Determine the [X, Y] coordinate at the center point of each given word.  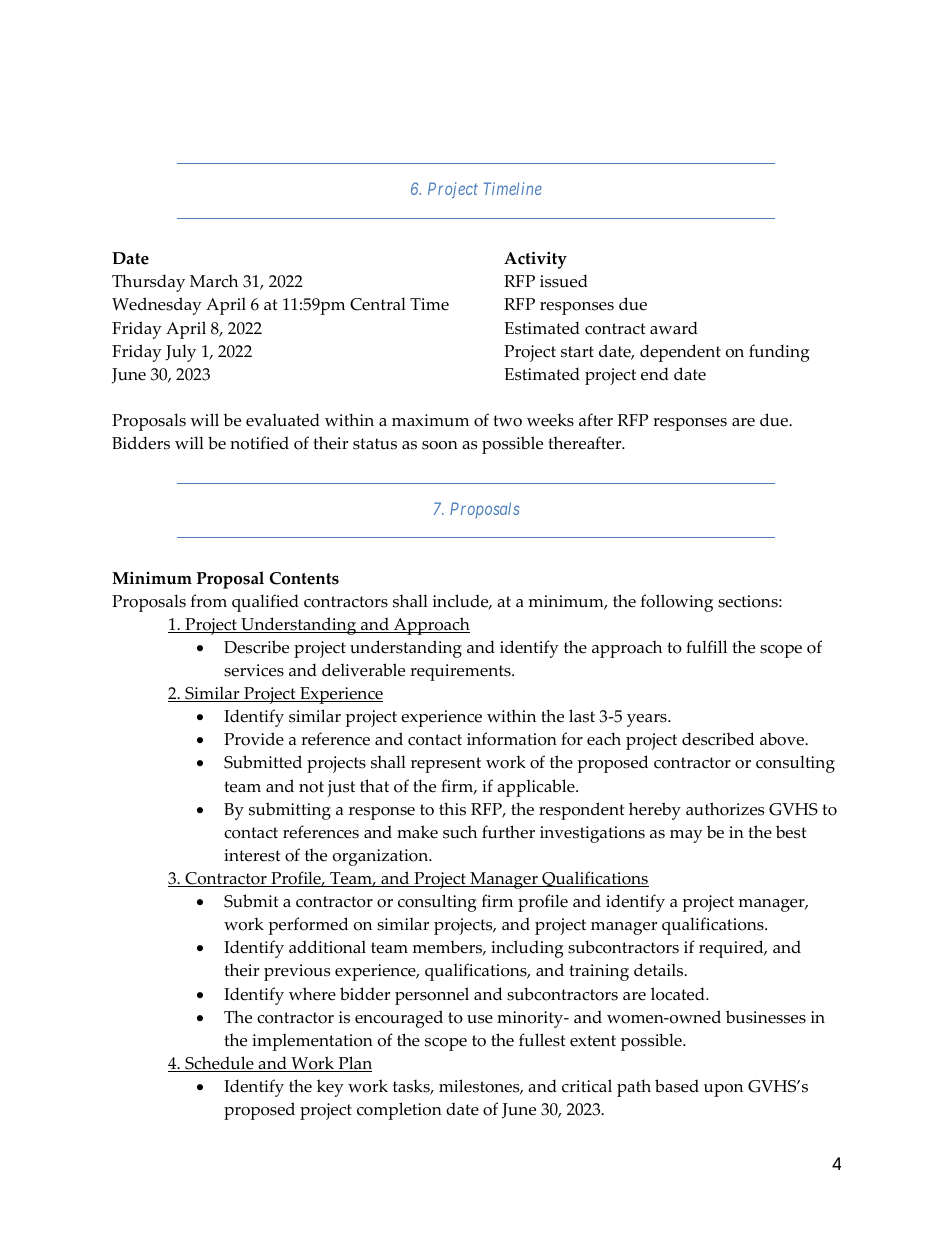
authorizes [725, 809]
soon [440, 445]
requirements [461, 672]
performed [308, 926]
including [527, 949]
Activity [535, 260]
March [214, 281]
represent [446, 765]
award [674, 327]
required [732, 949]
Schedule [219, 1064]
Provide [254, 739]
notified [259, 443]
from [209, 601]
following [677, 603]
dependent [680, 353]
